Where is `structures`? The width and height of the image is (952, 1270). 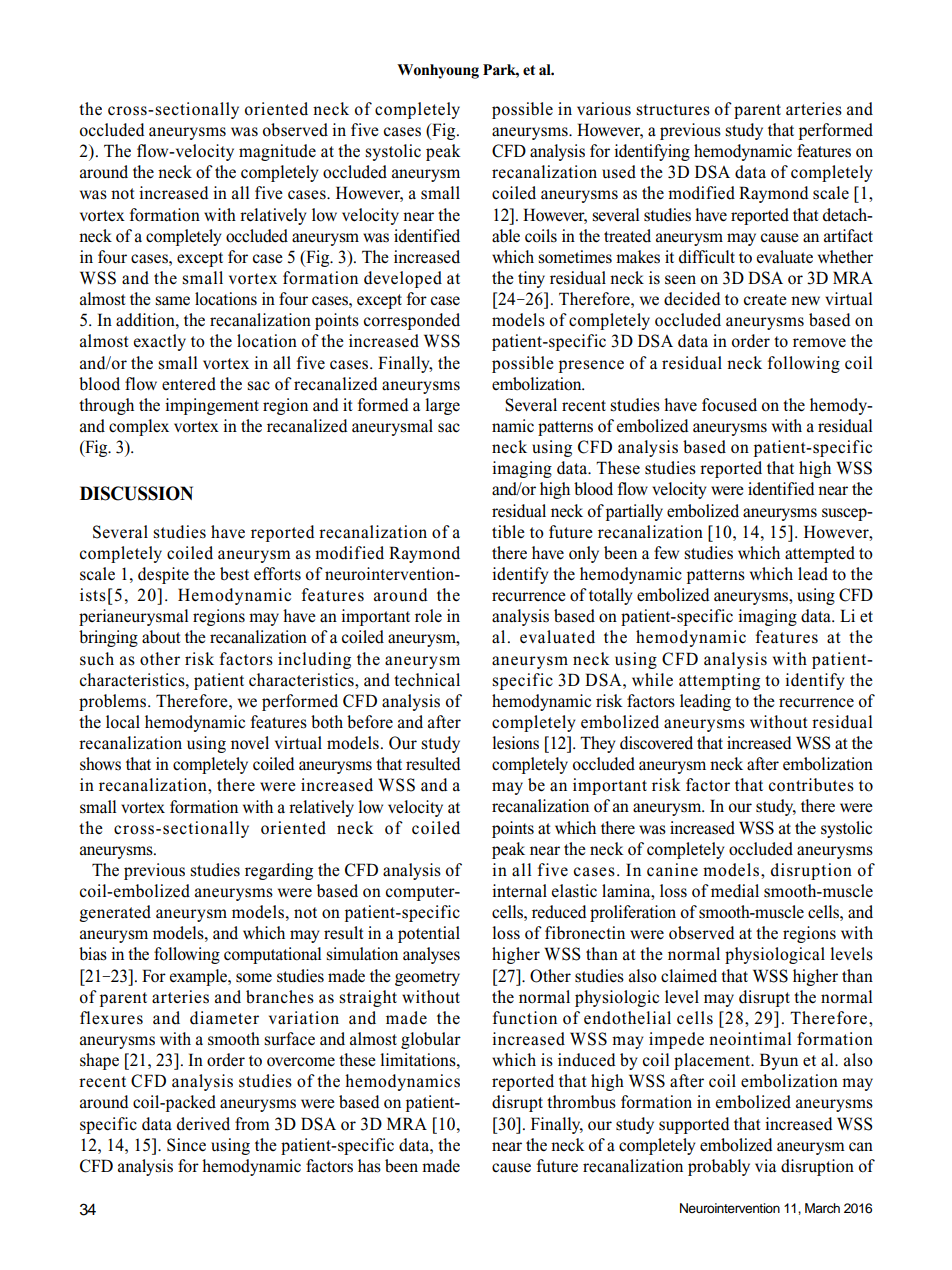
structures is located at coordinates (673, 110).
